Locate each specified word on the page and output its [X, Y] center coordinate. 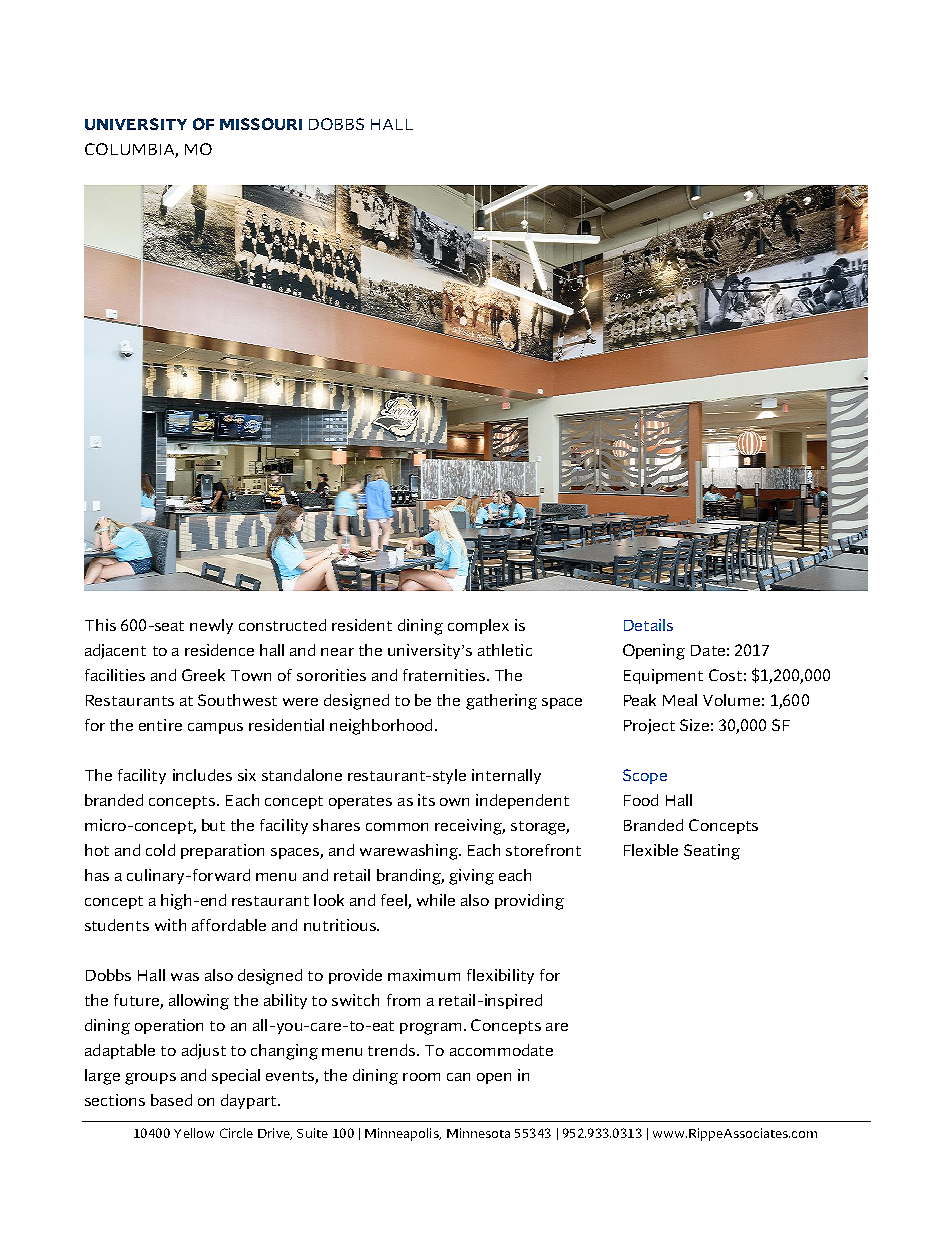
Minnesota [478, 1133]
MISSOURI [261, 124]
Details [648, 625]
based [171, 1100]
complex [478, 626]
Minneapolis [403, 1134]
